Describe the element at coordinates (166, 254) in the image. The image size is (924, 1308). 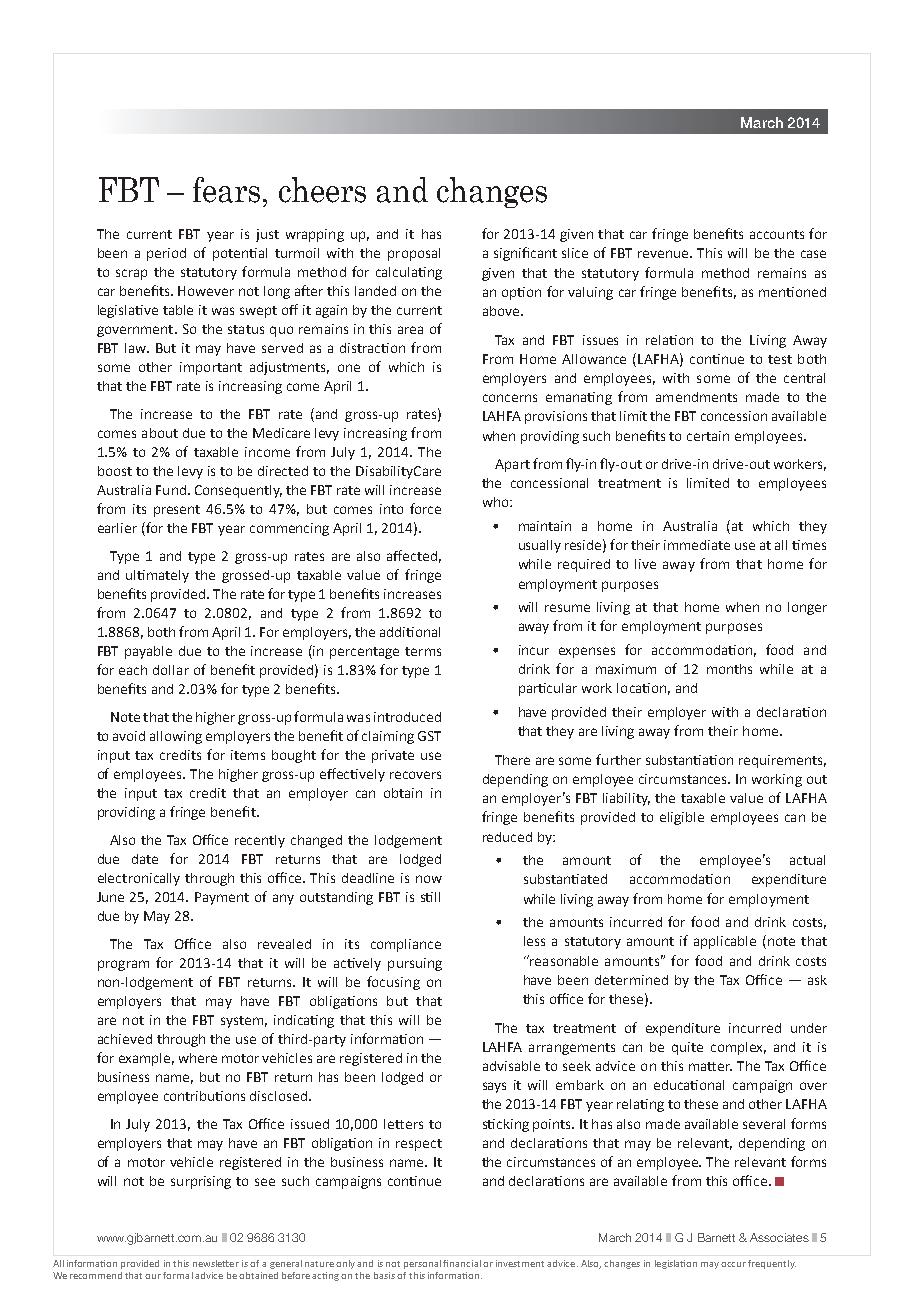
I see `period` at that location.
